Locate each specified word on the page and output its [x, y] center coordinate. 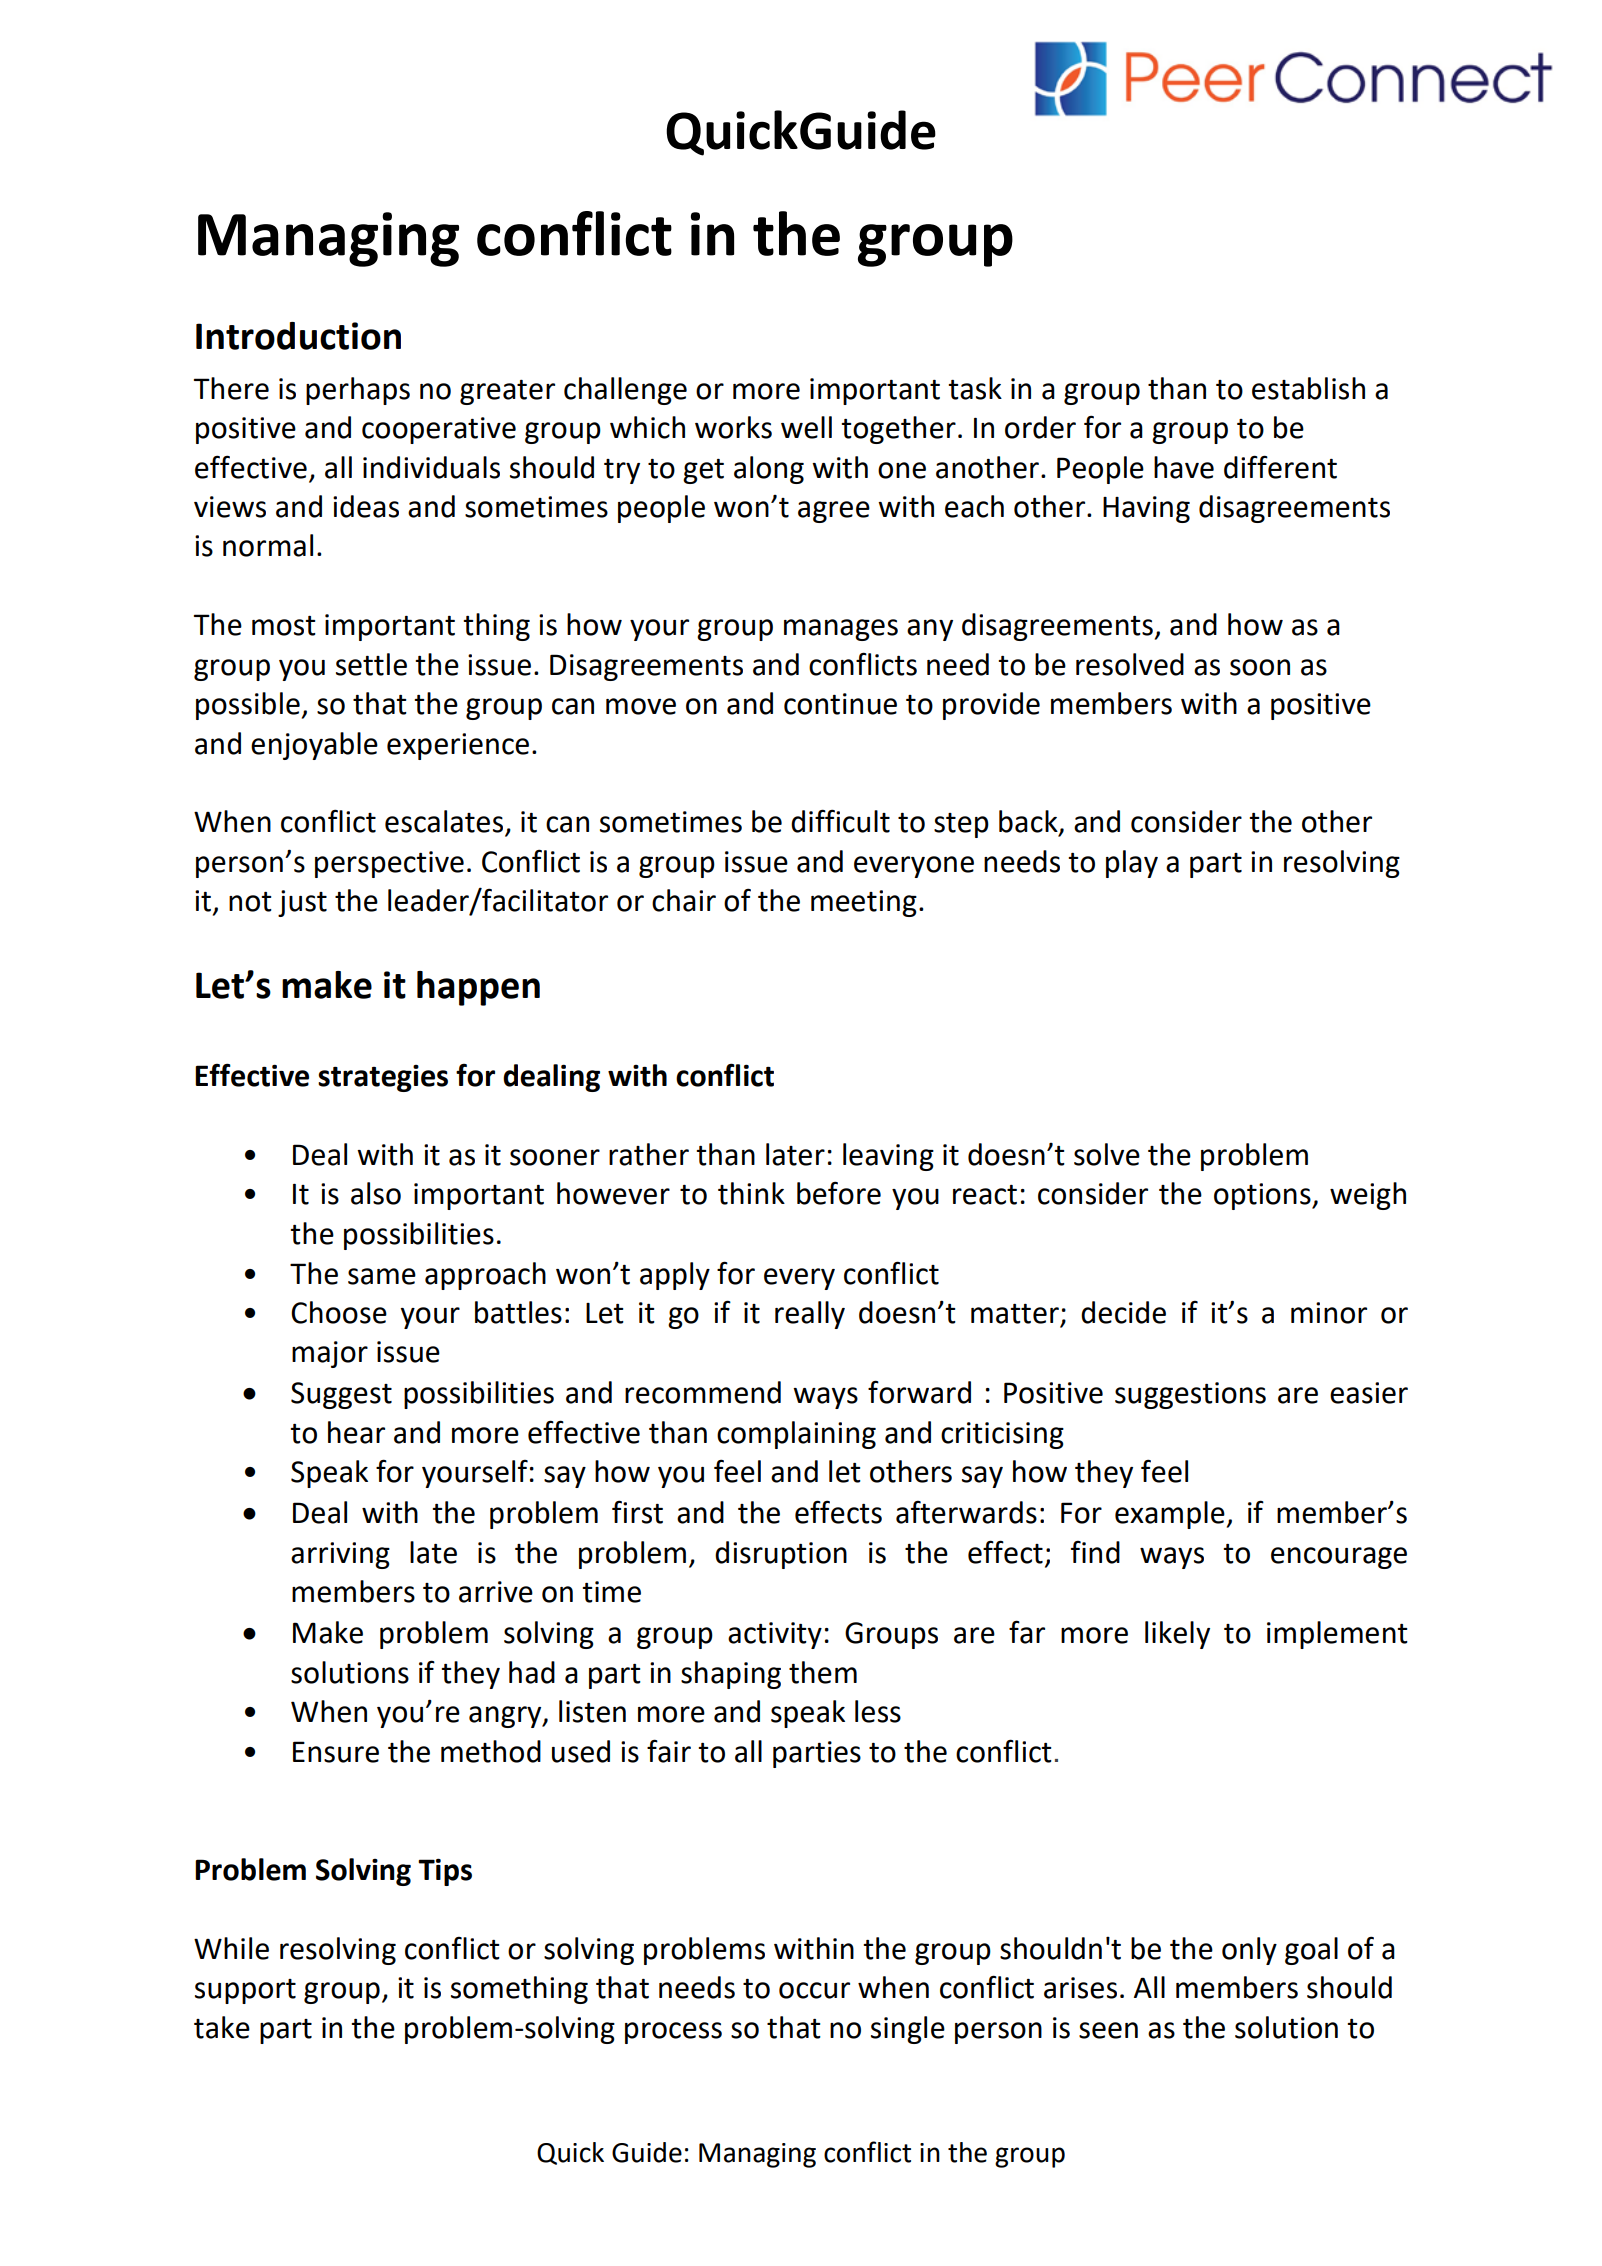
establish [1308, 388]
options [1263, 1196]
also [376, 1193]
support [245, 1991]
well [806, 427]
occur [814, 1990]
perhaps [358, 391]
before [839, 1193]
